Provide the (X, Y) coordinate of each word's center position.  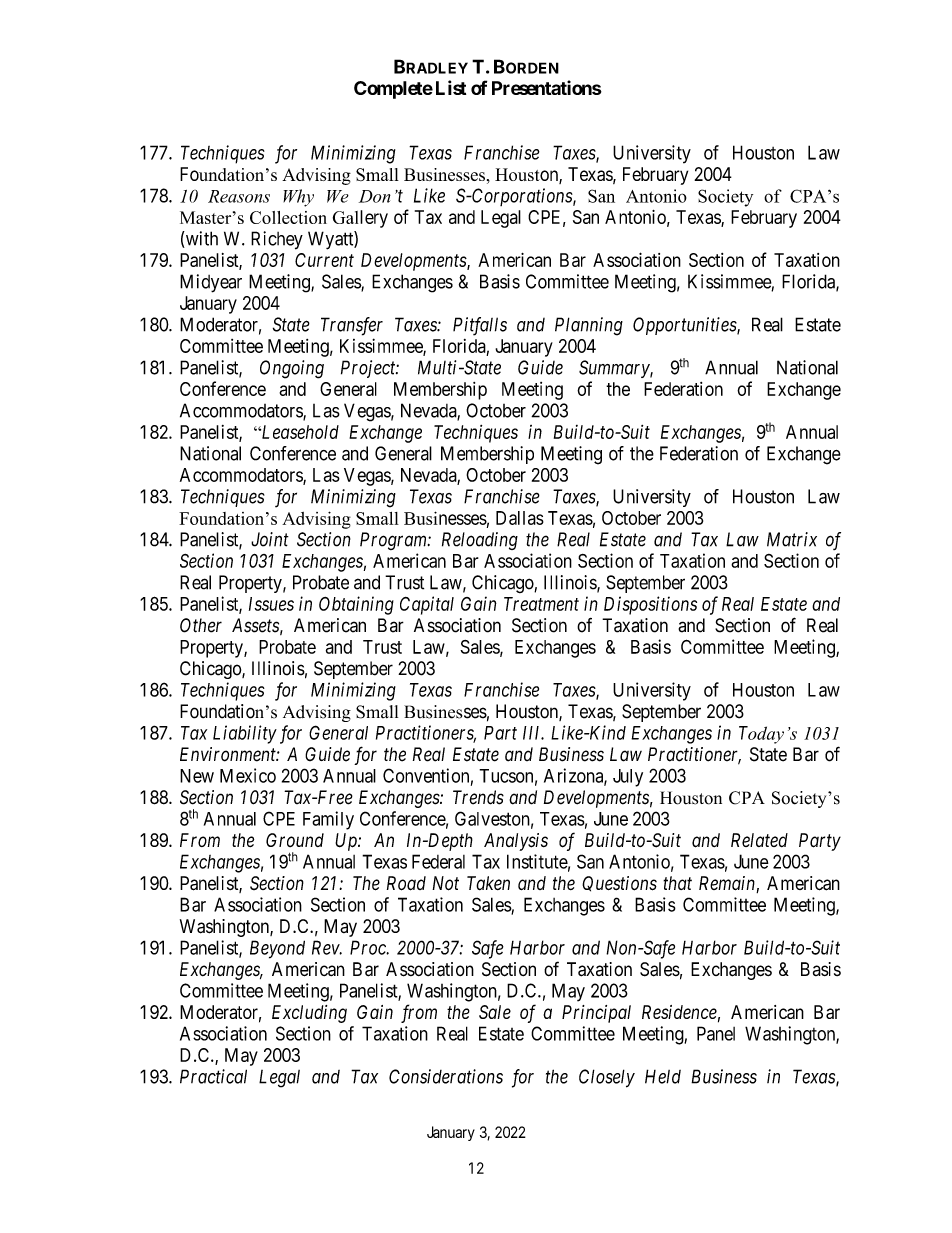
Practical (213, 1076)
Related (759, 840)
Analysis (516, 842)
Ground (295, 840)
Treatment (541, 604)
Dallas (520, 518)
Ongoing (292, 369)
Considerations (446, 1076)
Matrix (792, 539)
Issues (271, 604)
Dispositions (650, 605)
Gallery (360, 219)
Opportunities (685, 326)
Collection (288, 217)
